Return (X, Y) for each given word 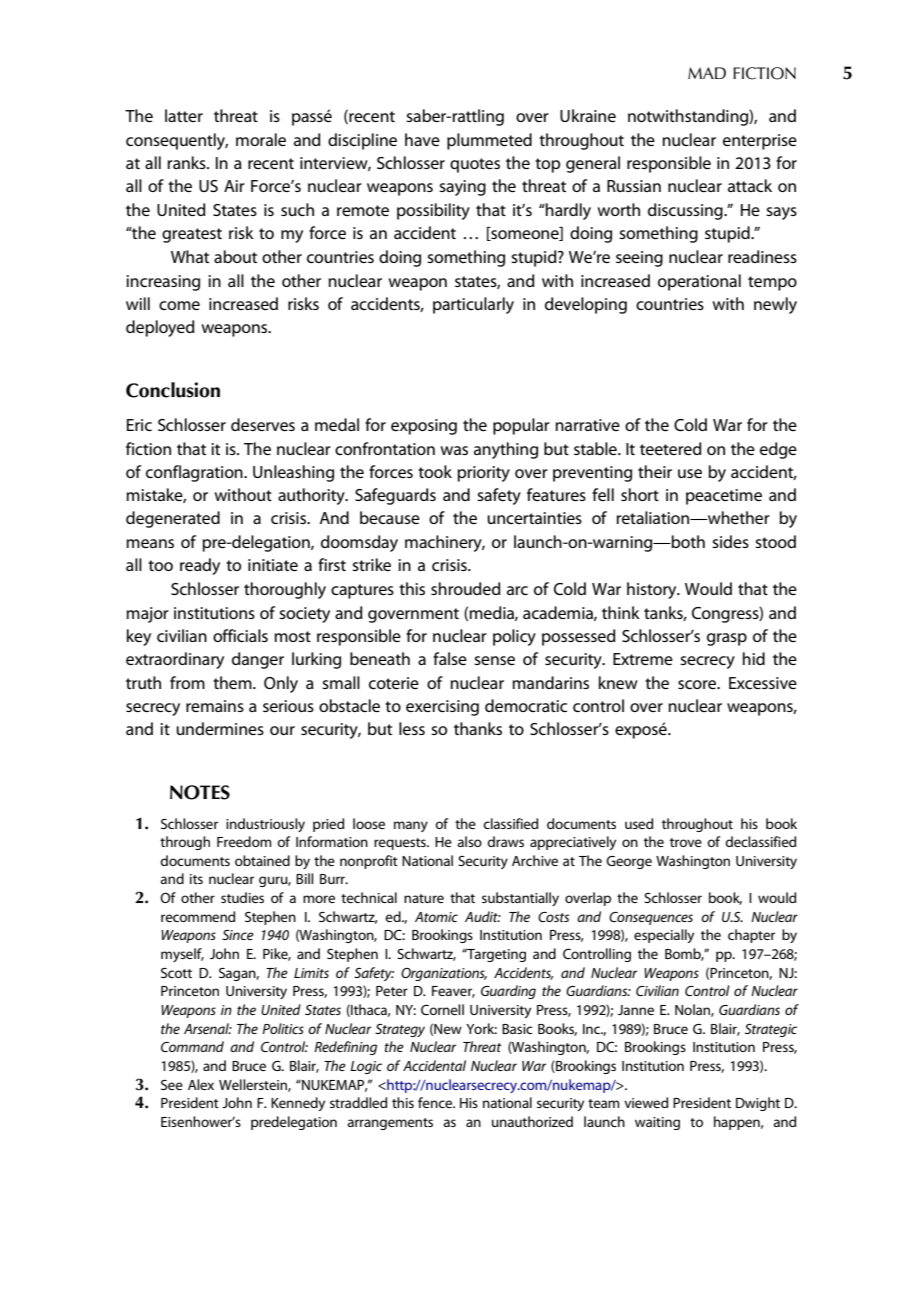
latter (184, 115)
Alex (201, 1084)
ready (200, 566)
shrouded (466, 588)
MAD (707, 73)
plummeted (489, 141)
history (653, 590)
